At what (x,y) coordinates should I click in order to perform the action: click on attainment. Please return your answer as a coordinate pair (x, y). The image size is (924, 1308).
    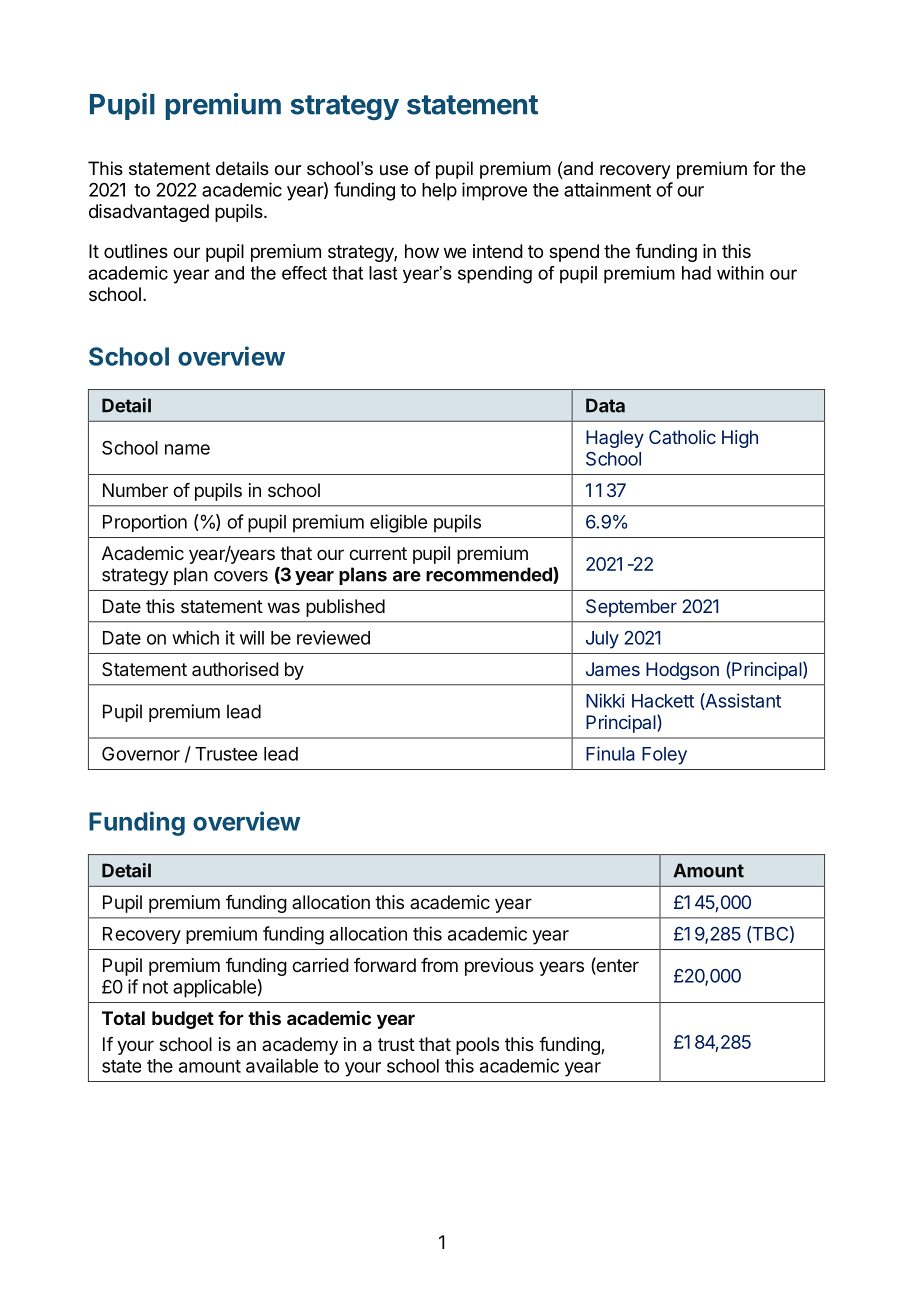
    Looking at the image, I should click on (607, 189).
